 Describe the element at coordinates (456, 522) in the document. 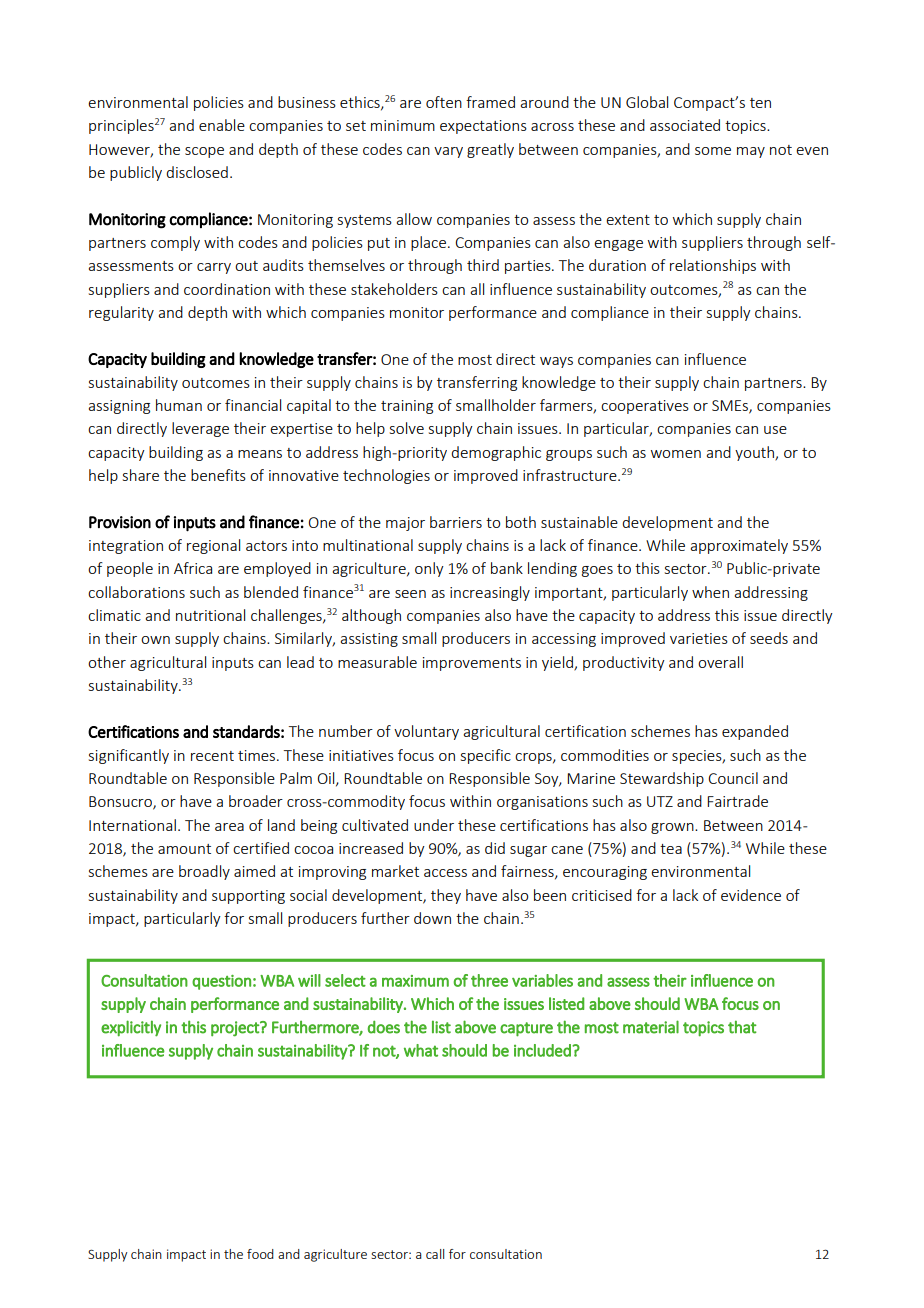

I see `barriers` at that location.
